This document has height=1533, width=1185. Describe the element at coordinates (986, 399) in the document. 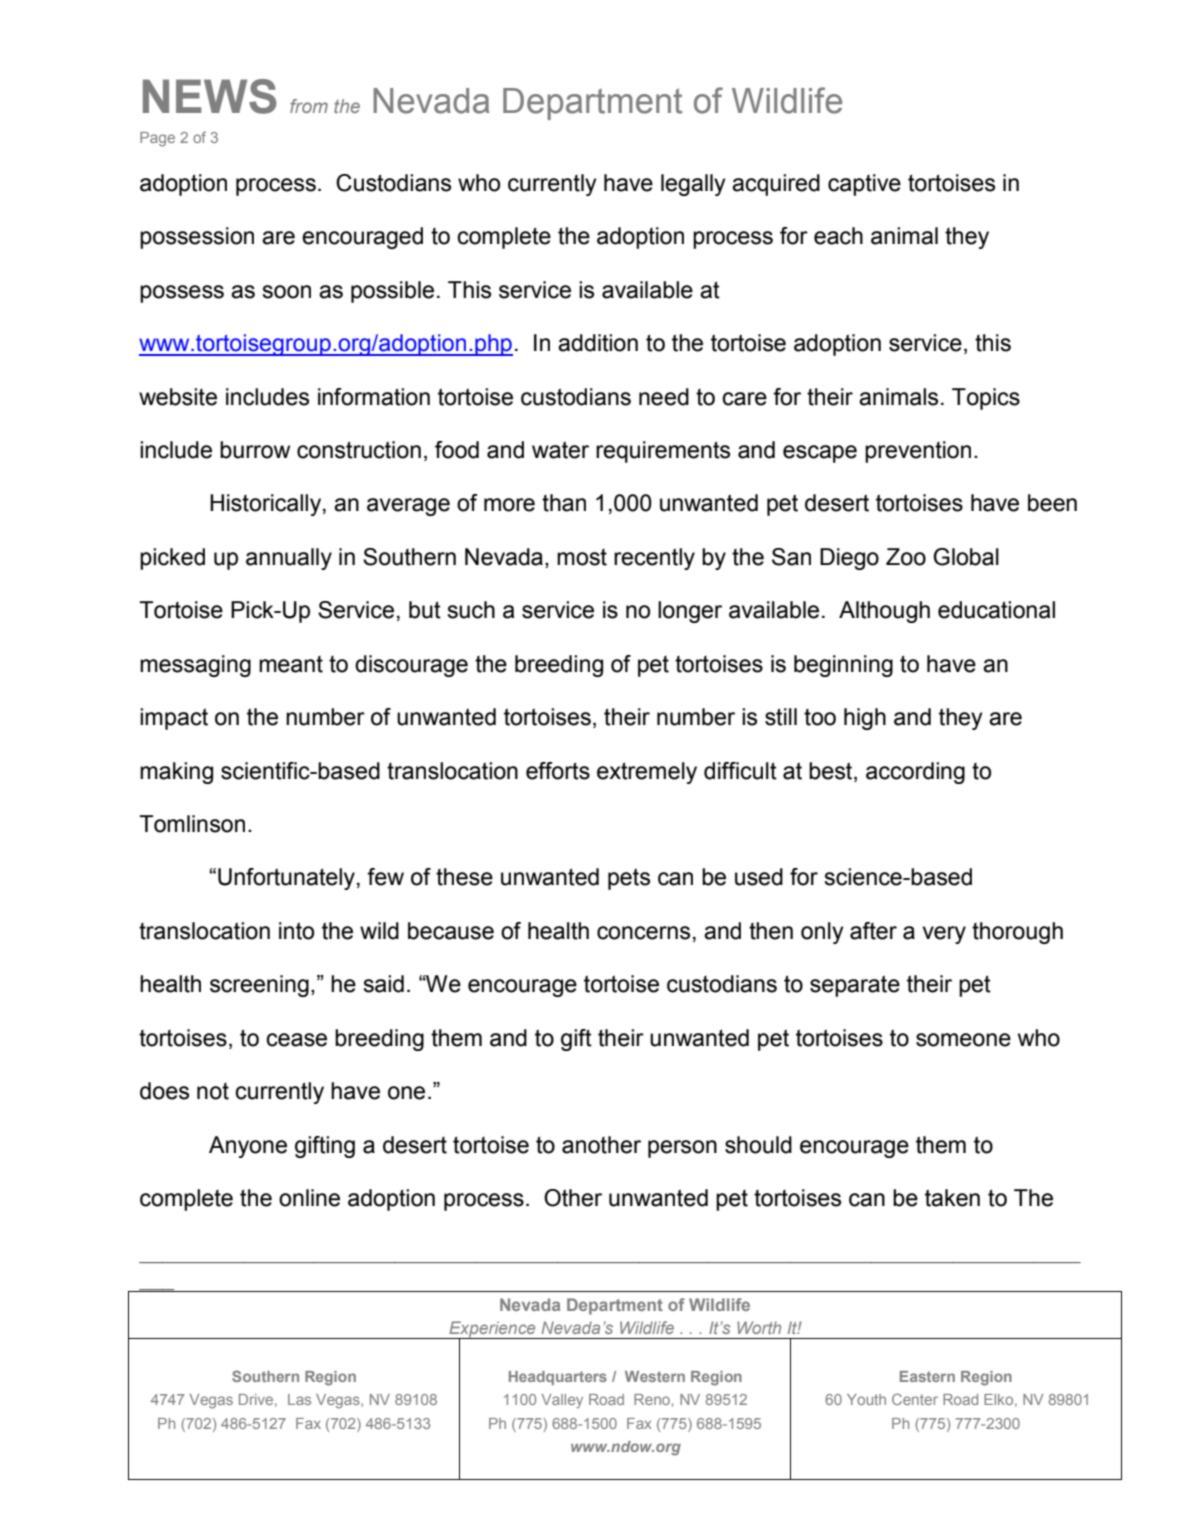

I see `Topics` at that location.
